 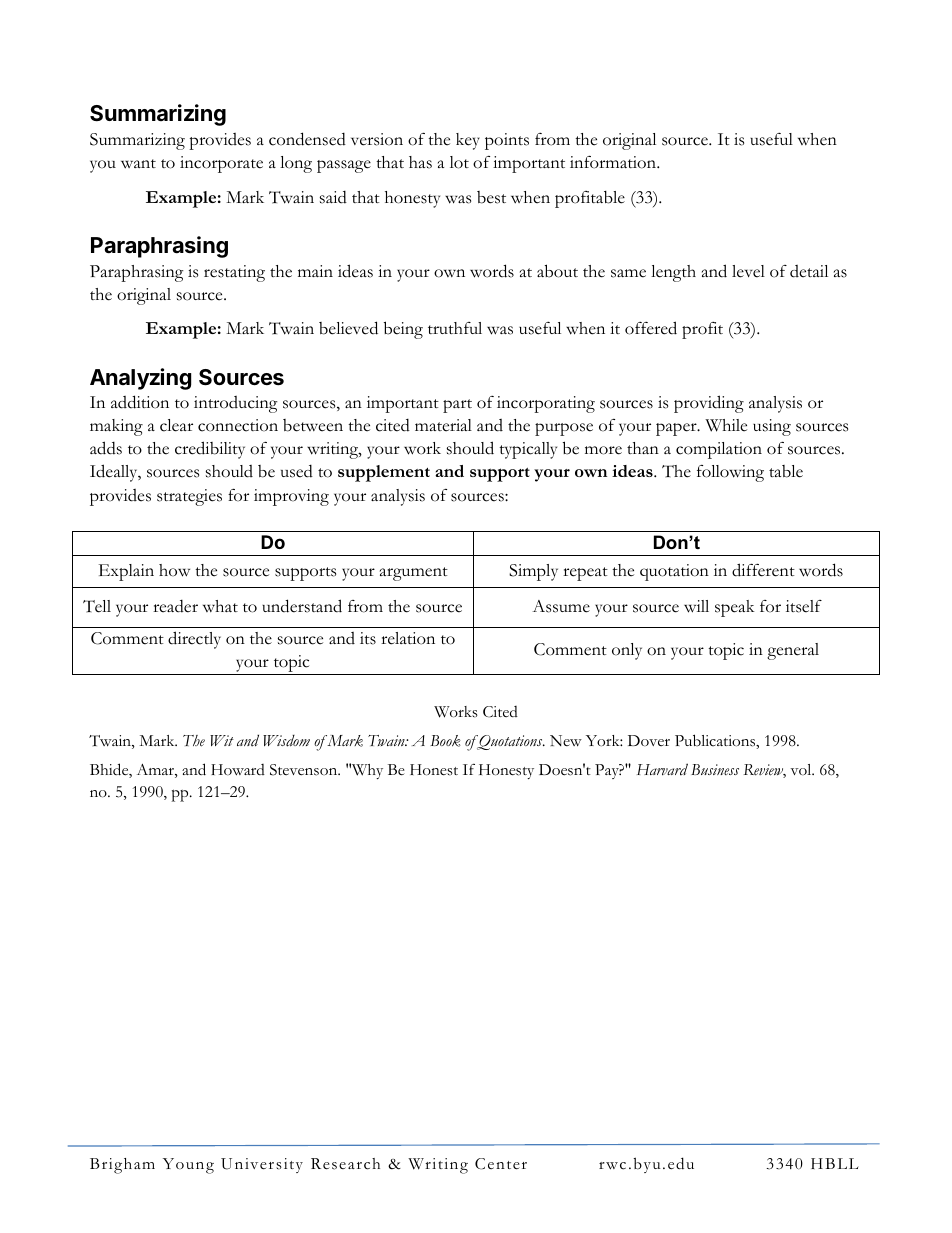 What do you see at coordinates (238, 770) in the page?
I see `Howard` at bounding box center [238, 770].
